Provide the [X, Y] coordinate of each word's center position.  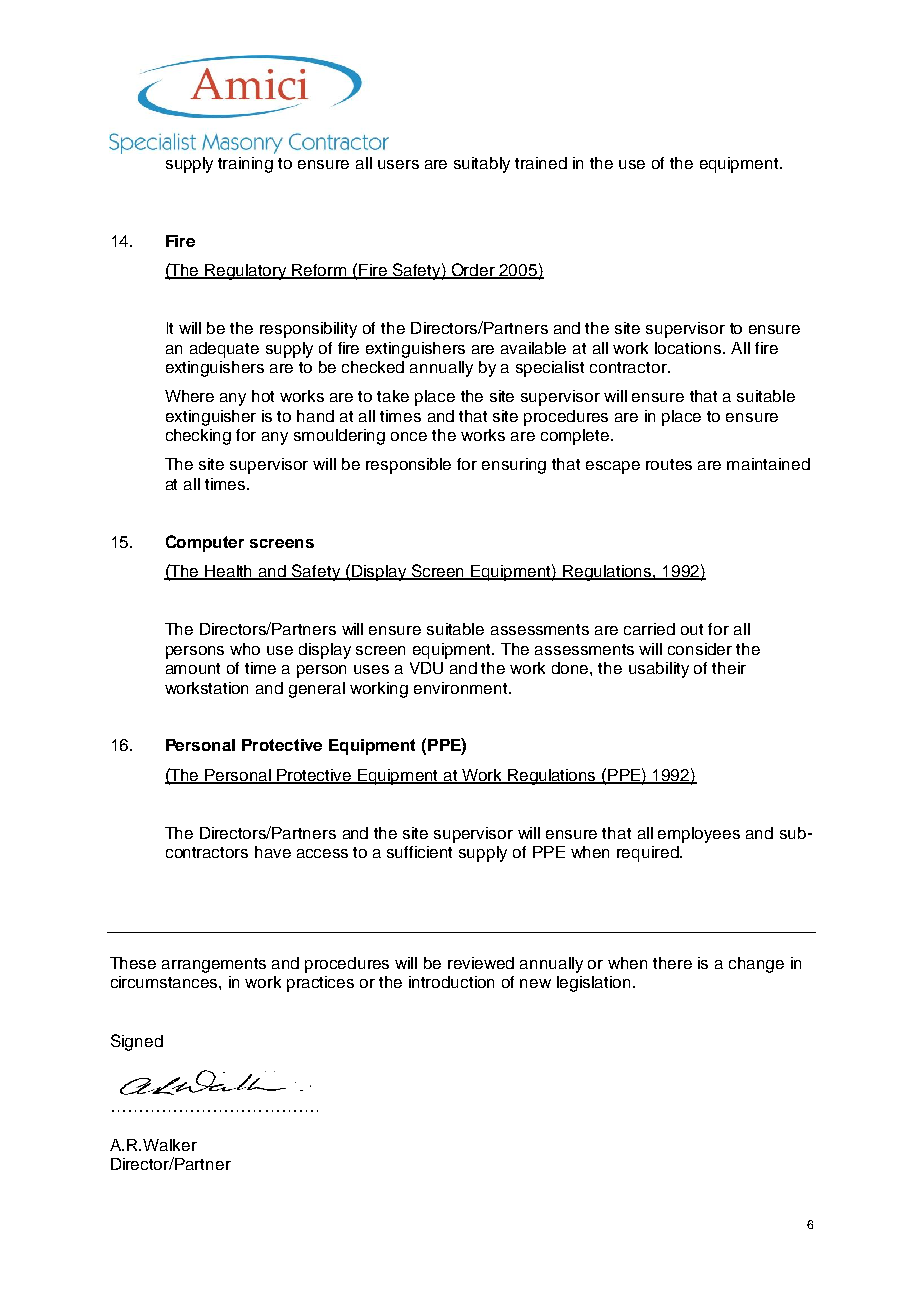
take [393, 396]
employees [699, 835]
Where [189, 396]
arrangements [214, 965]
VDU [426, 668]
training [245, 165]
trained [541, 163]
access [322, 853]
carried [649, 629]
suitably [482, 165]
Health [229, 572]
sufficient [419, 852]
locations [689, 348]
